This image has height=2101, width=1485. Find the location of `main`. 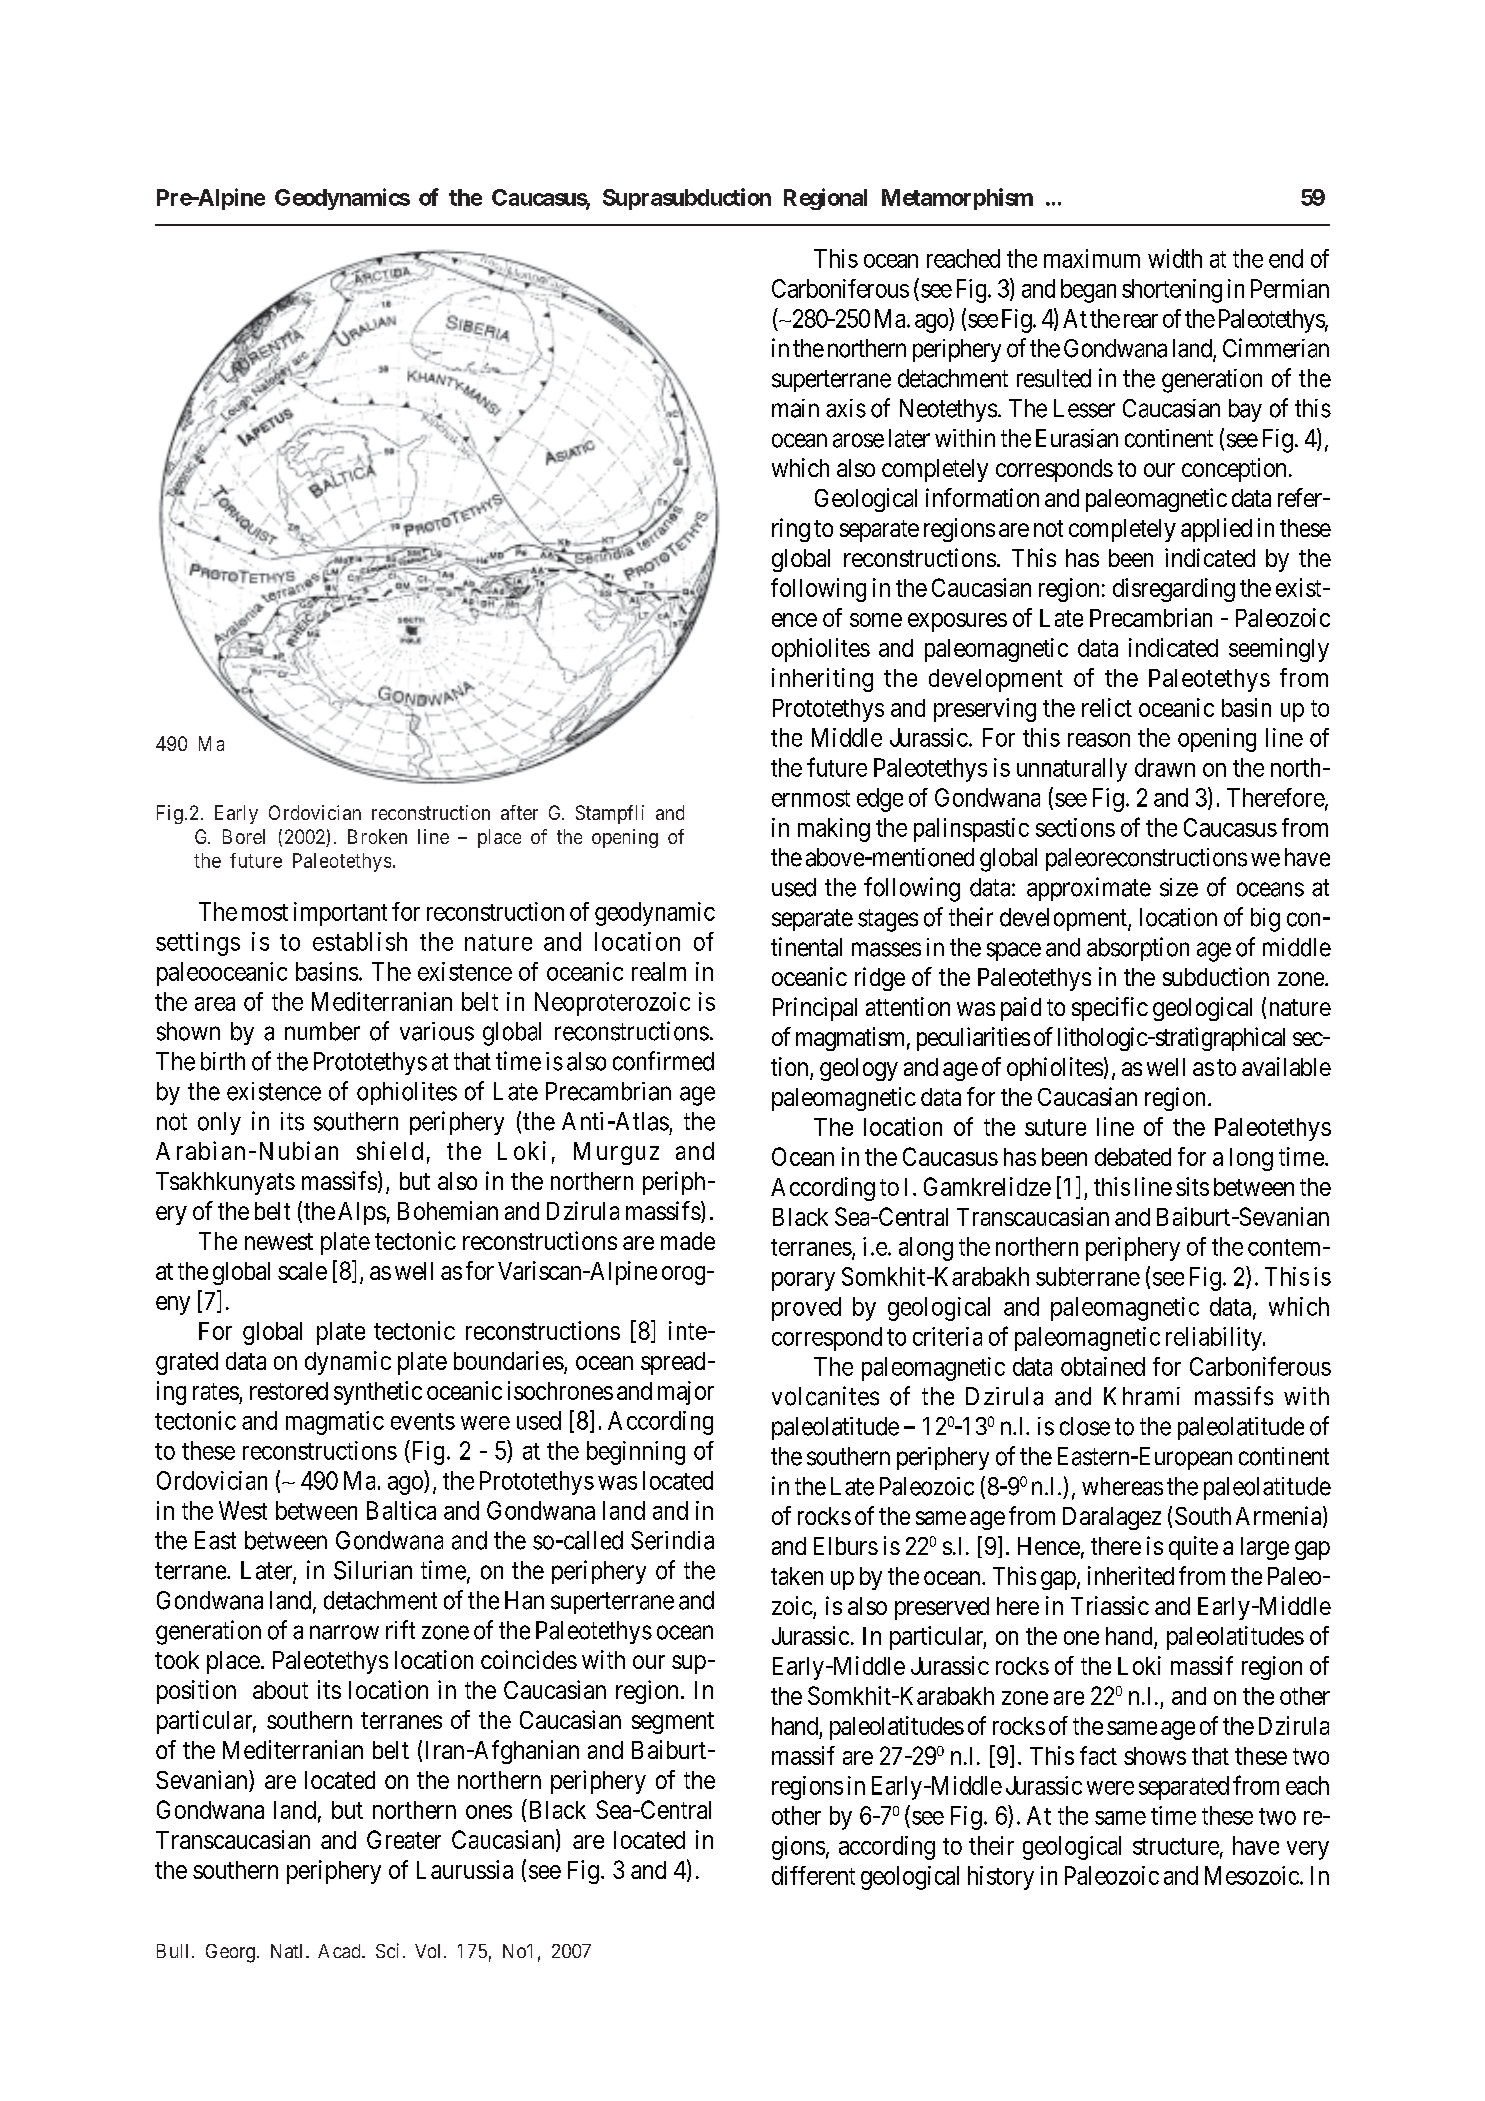

main is located at coordinates (795, 408).
